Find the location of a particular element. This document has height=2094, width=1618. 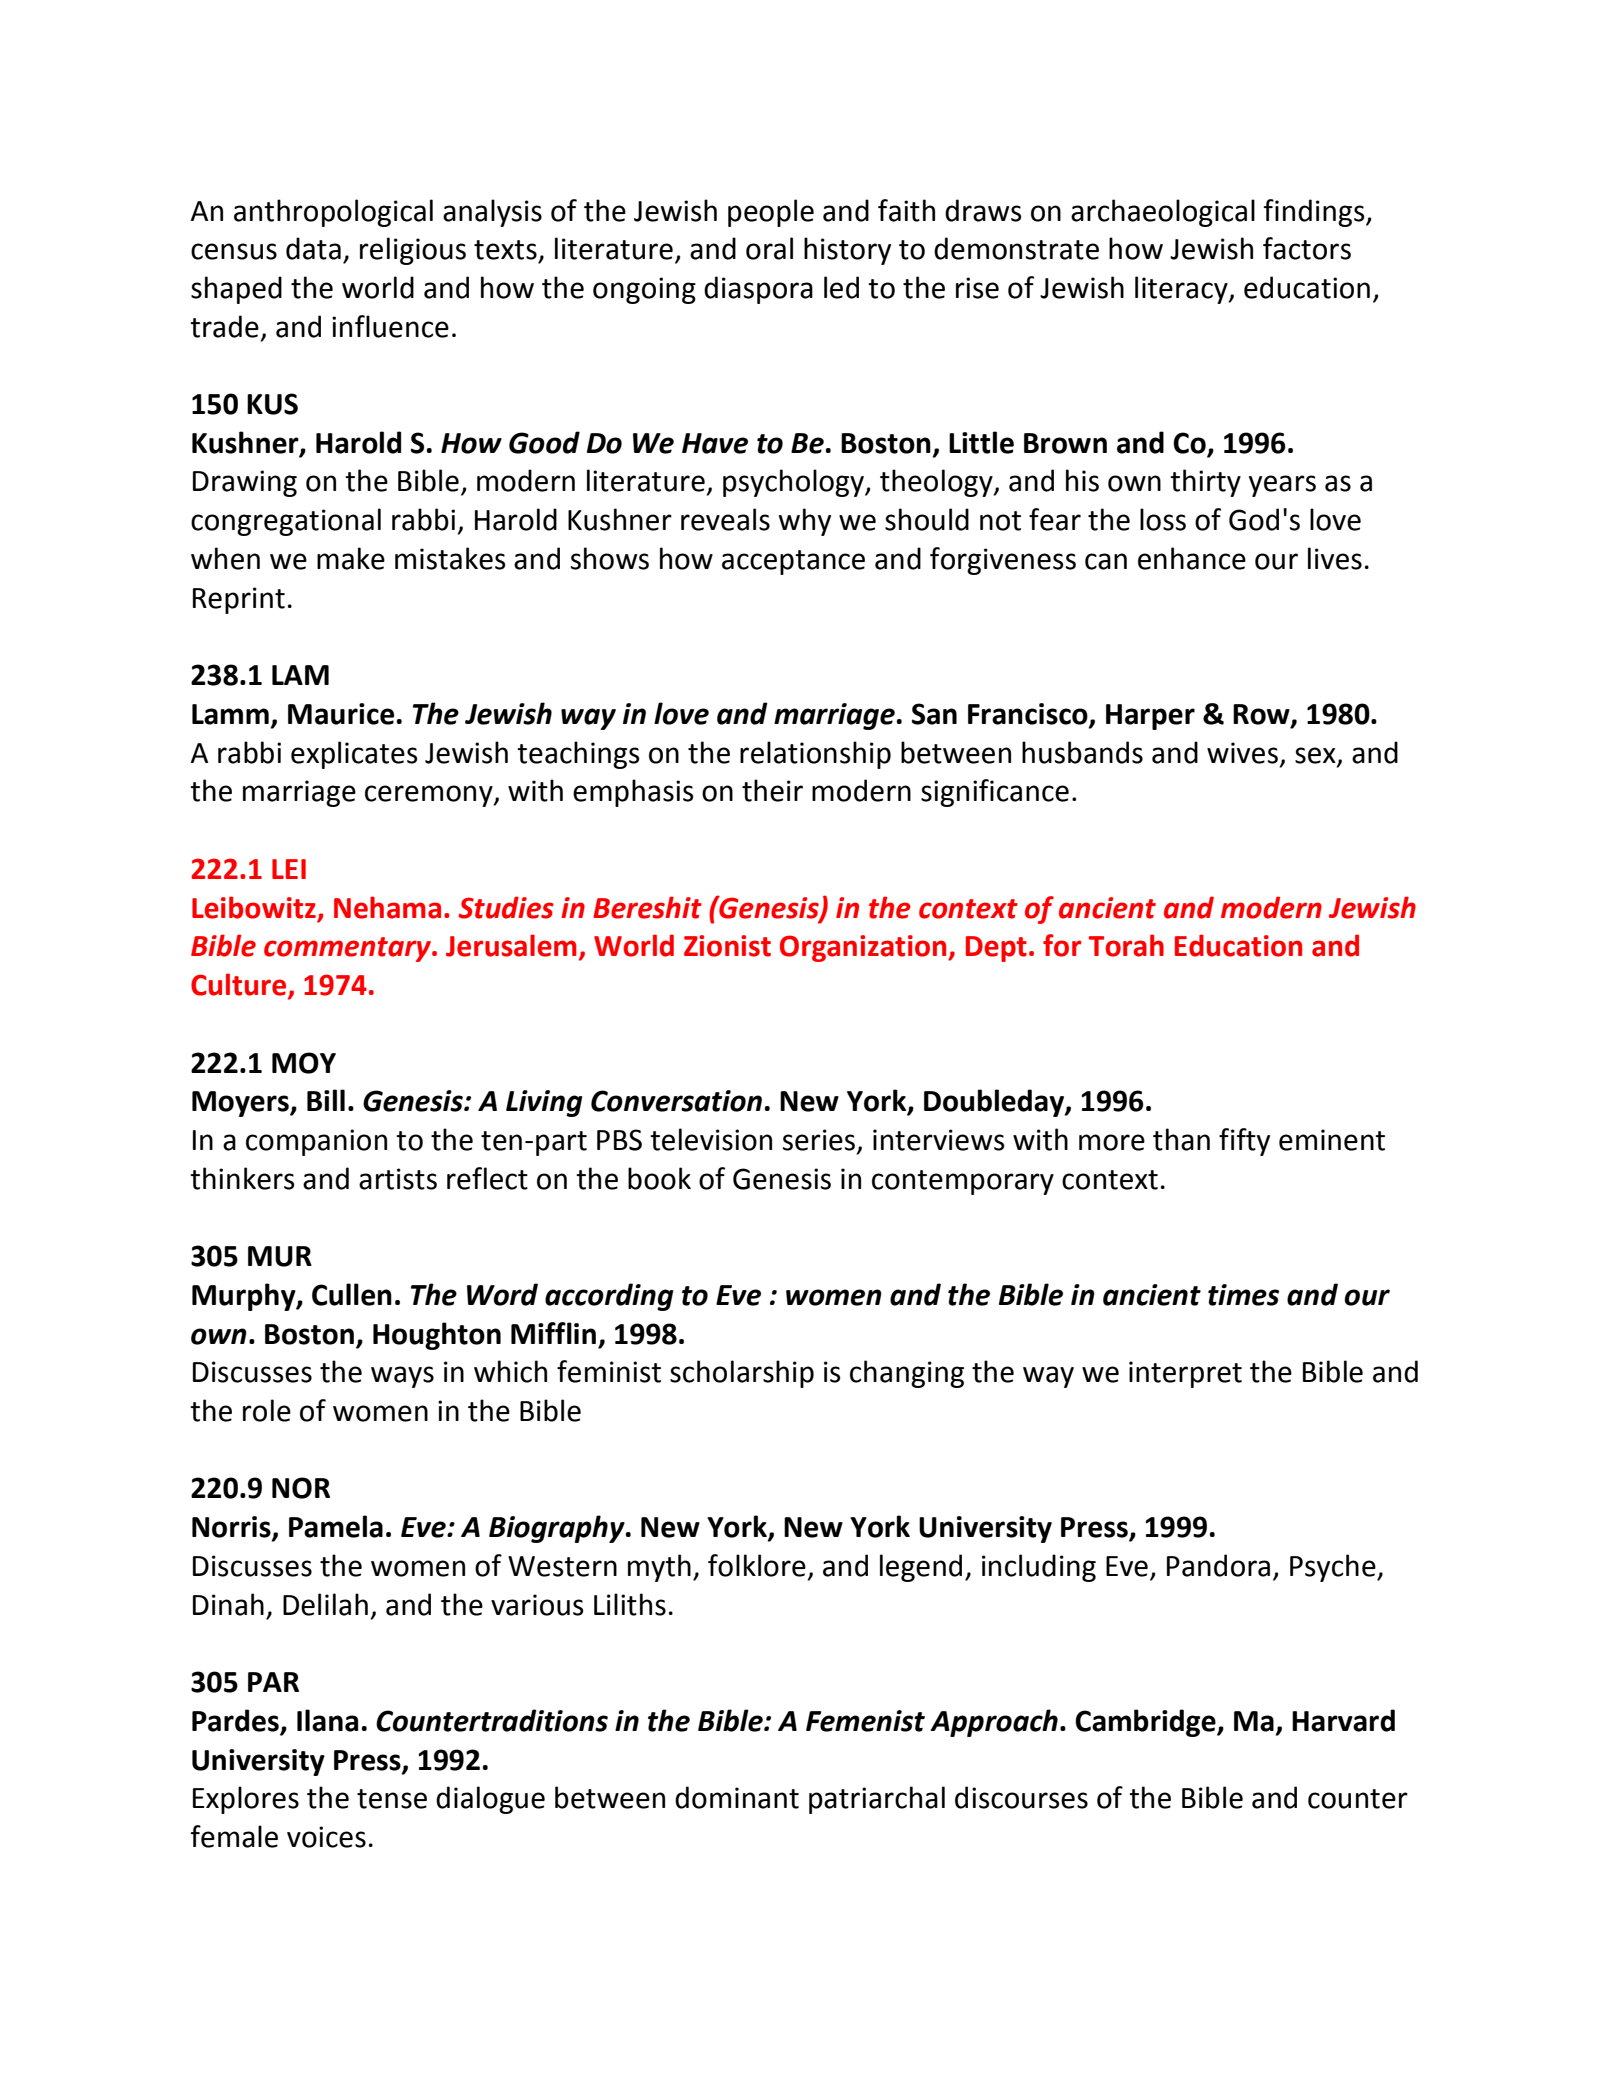

scholarship is located at coordinates (742, 1374).
